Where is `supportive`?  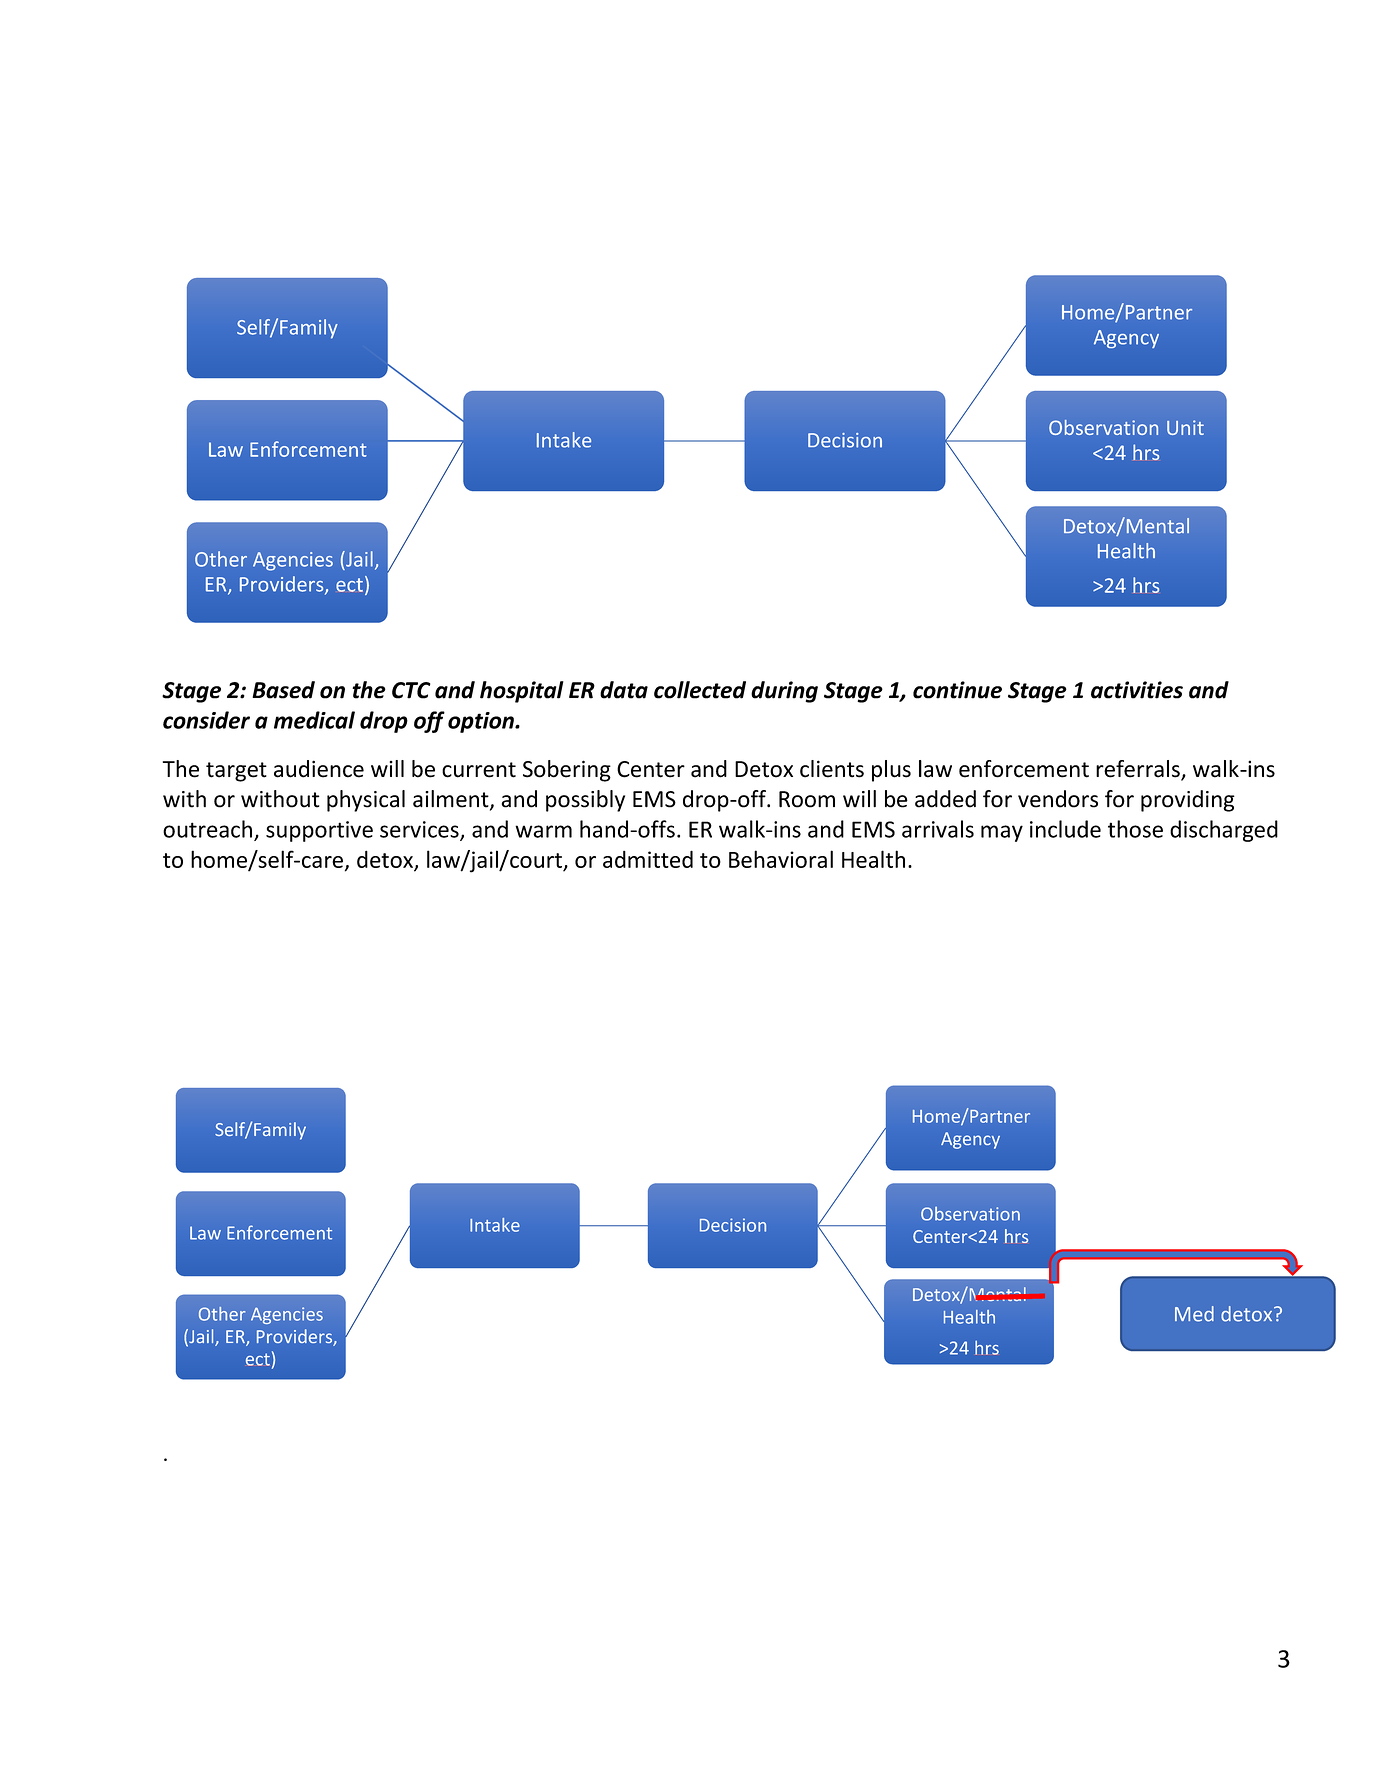
supportive is located at coordinates (319, 831).
